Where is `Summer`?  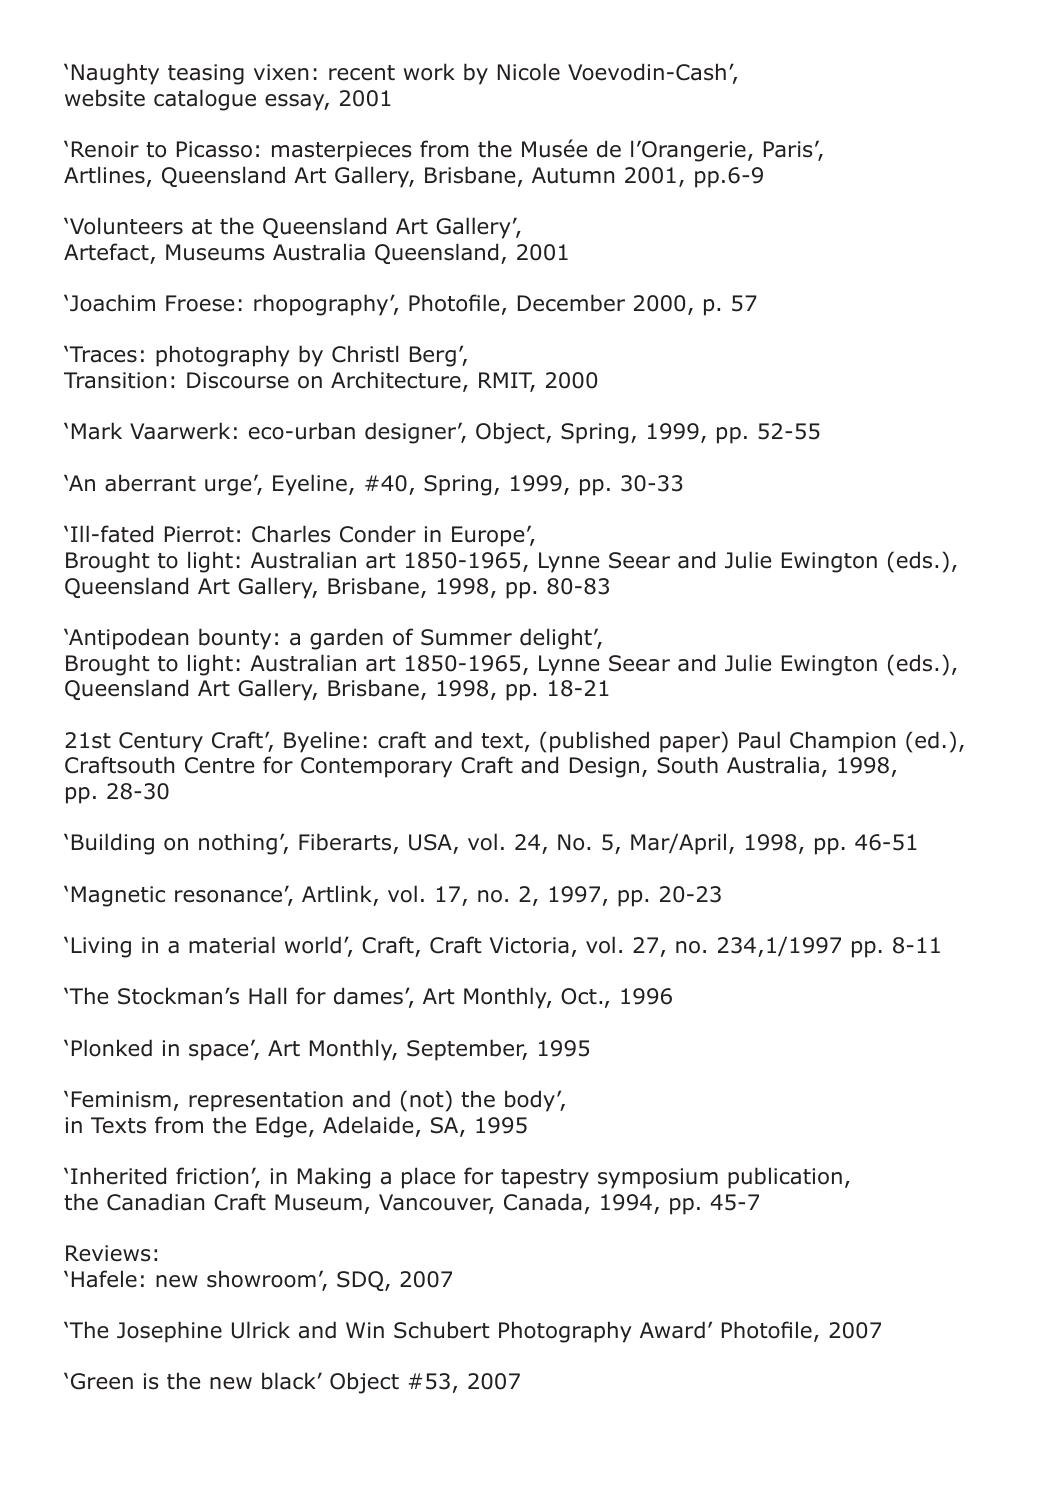
Summer is located at coordinates (466, 637).
